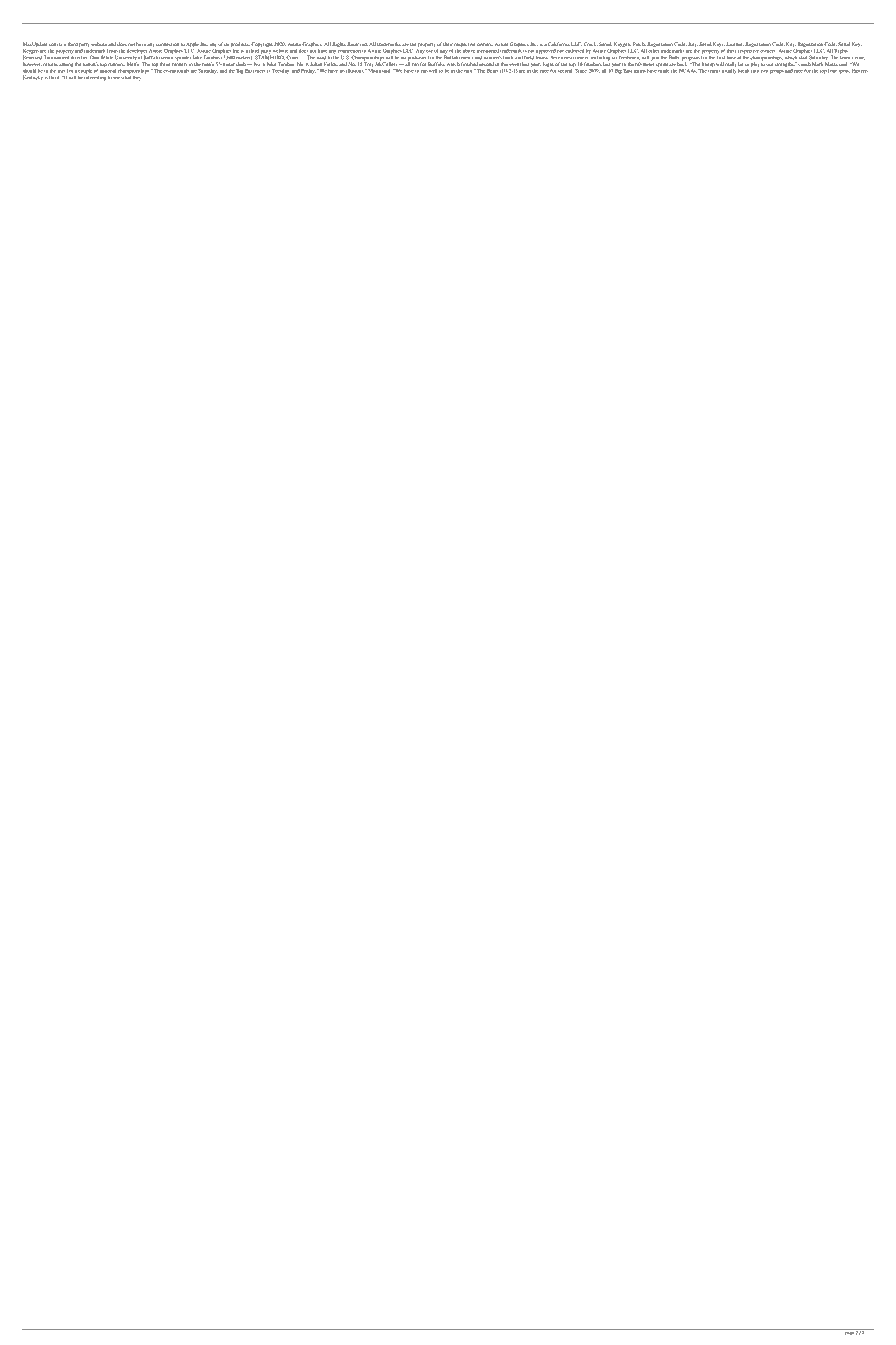 The height and width of the page is (1345, 896). I want to click on page, so click(849, 1332).
